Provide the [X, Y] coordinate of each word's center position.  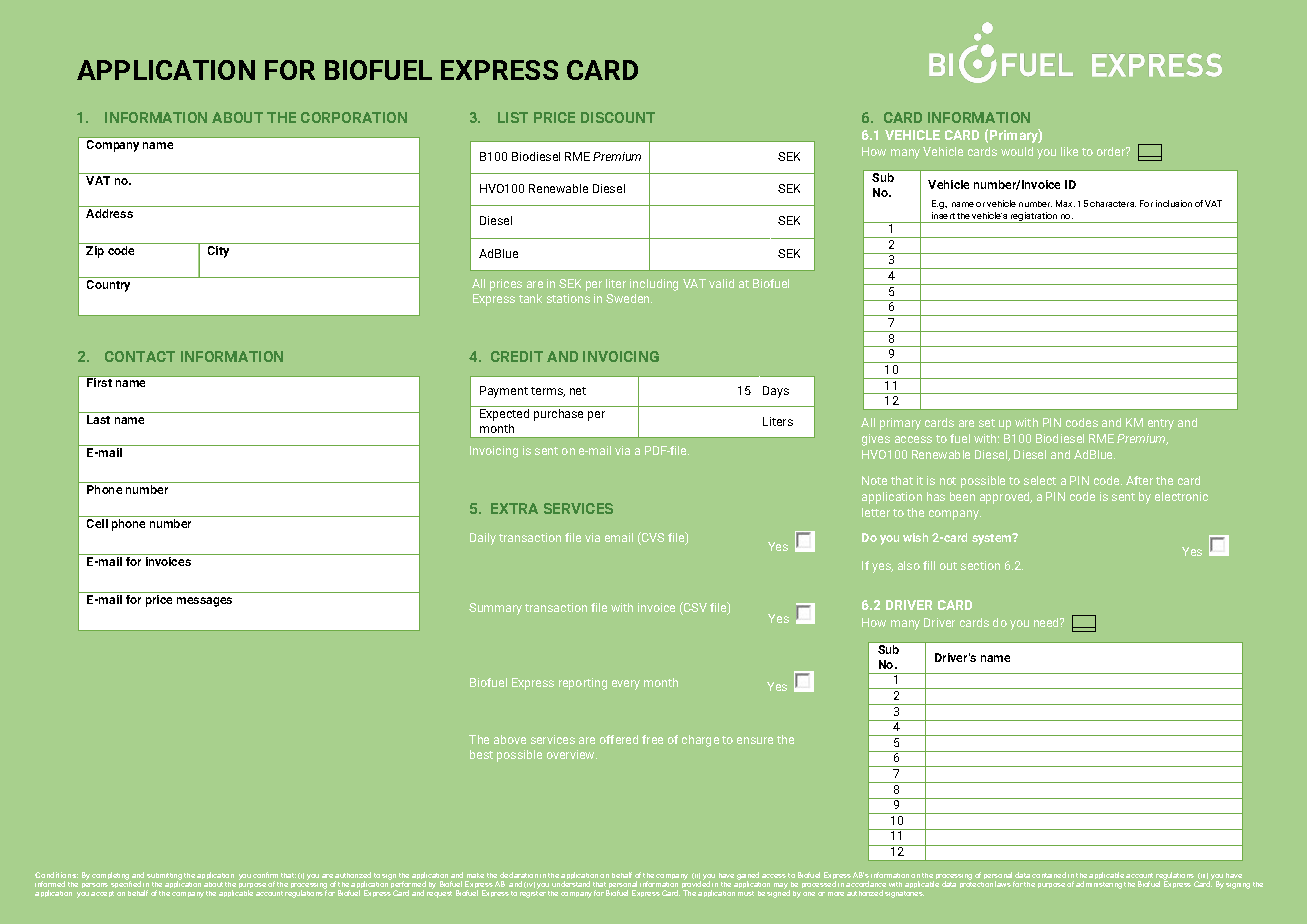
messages [204, 602]
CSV [694, 608]
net [578, 391]
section [980, 565]
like [1069, 151]
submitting [164, 877]
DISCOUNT [618, 117]
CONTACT [140, 356]
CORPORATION [354, 117]
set [987, 423]
